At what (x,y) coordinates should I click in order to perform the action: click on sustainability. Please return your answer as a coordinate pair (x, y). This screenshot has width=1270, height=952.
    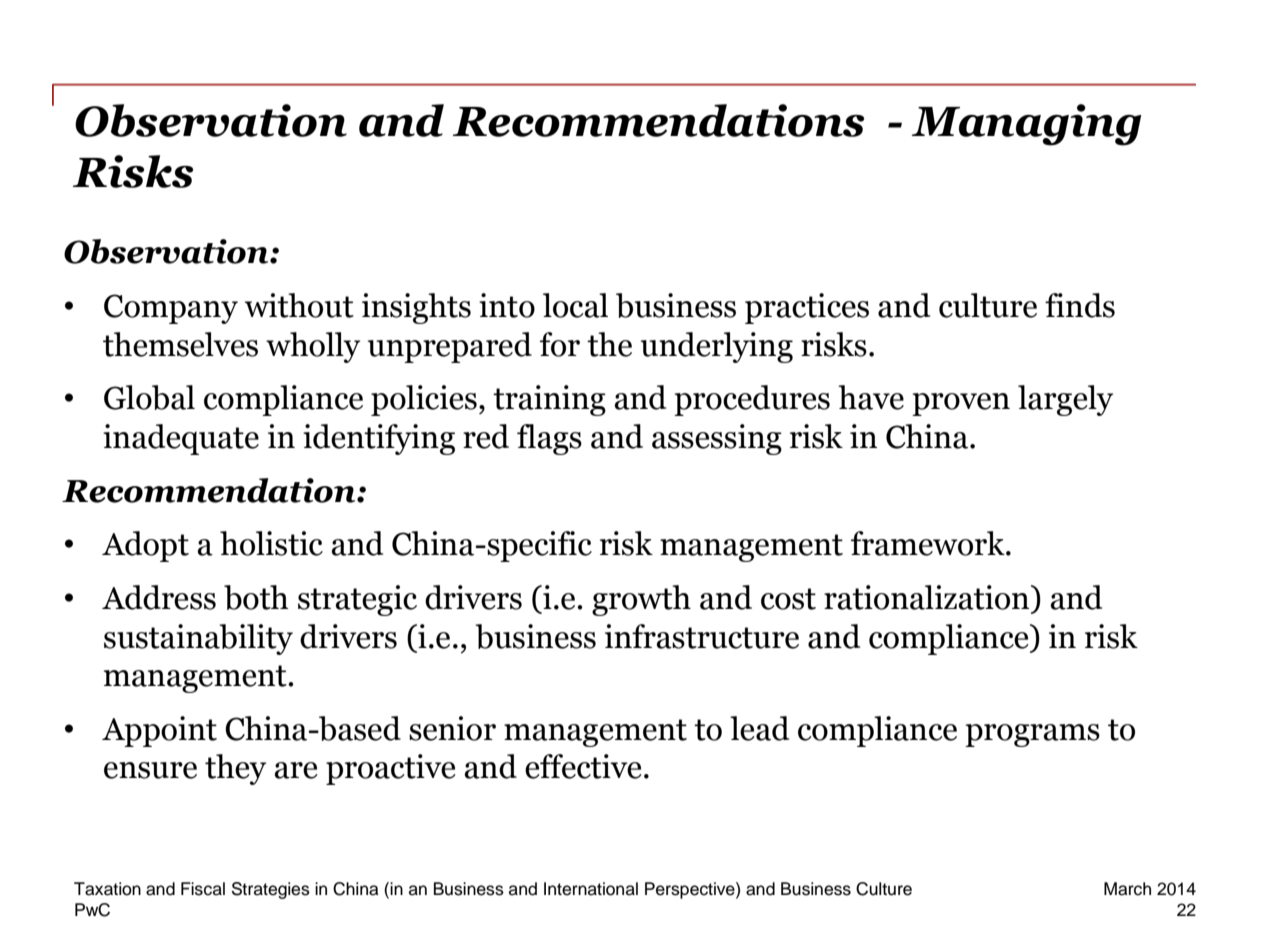
    Looking at the image, I should click on (198, 639).
